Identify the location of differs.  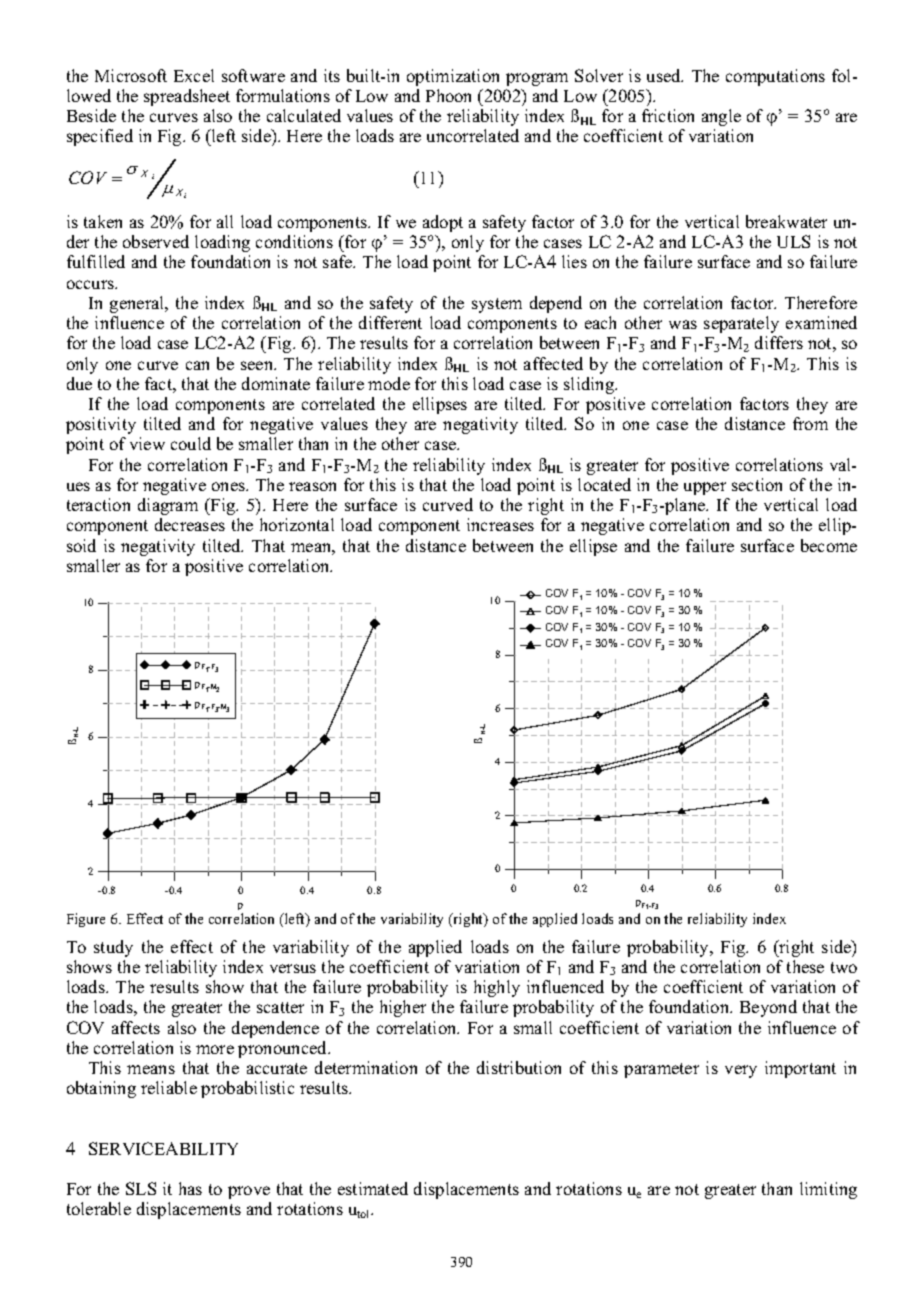
(779, 342).
